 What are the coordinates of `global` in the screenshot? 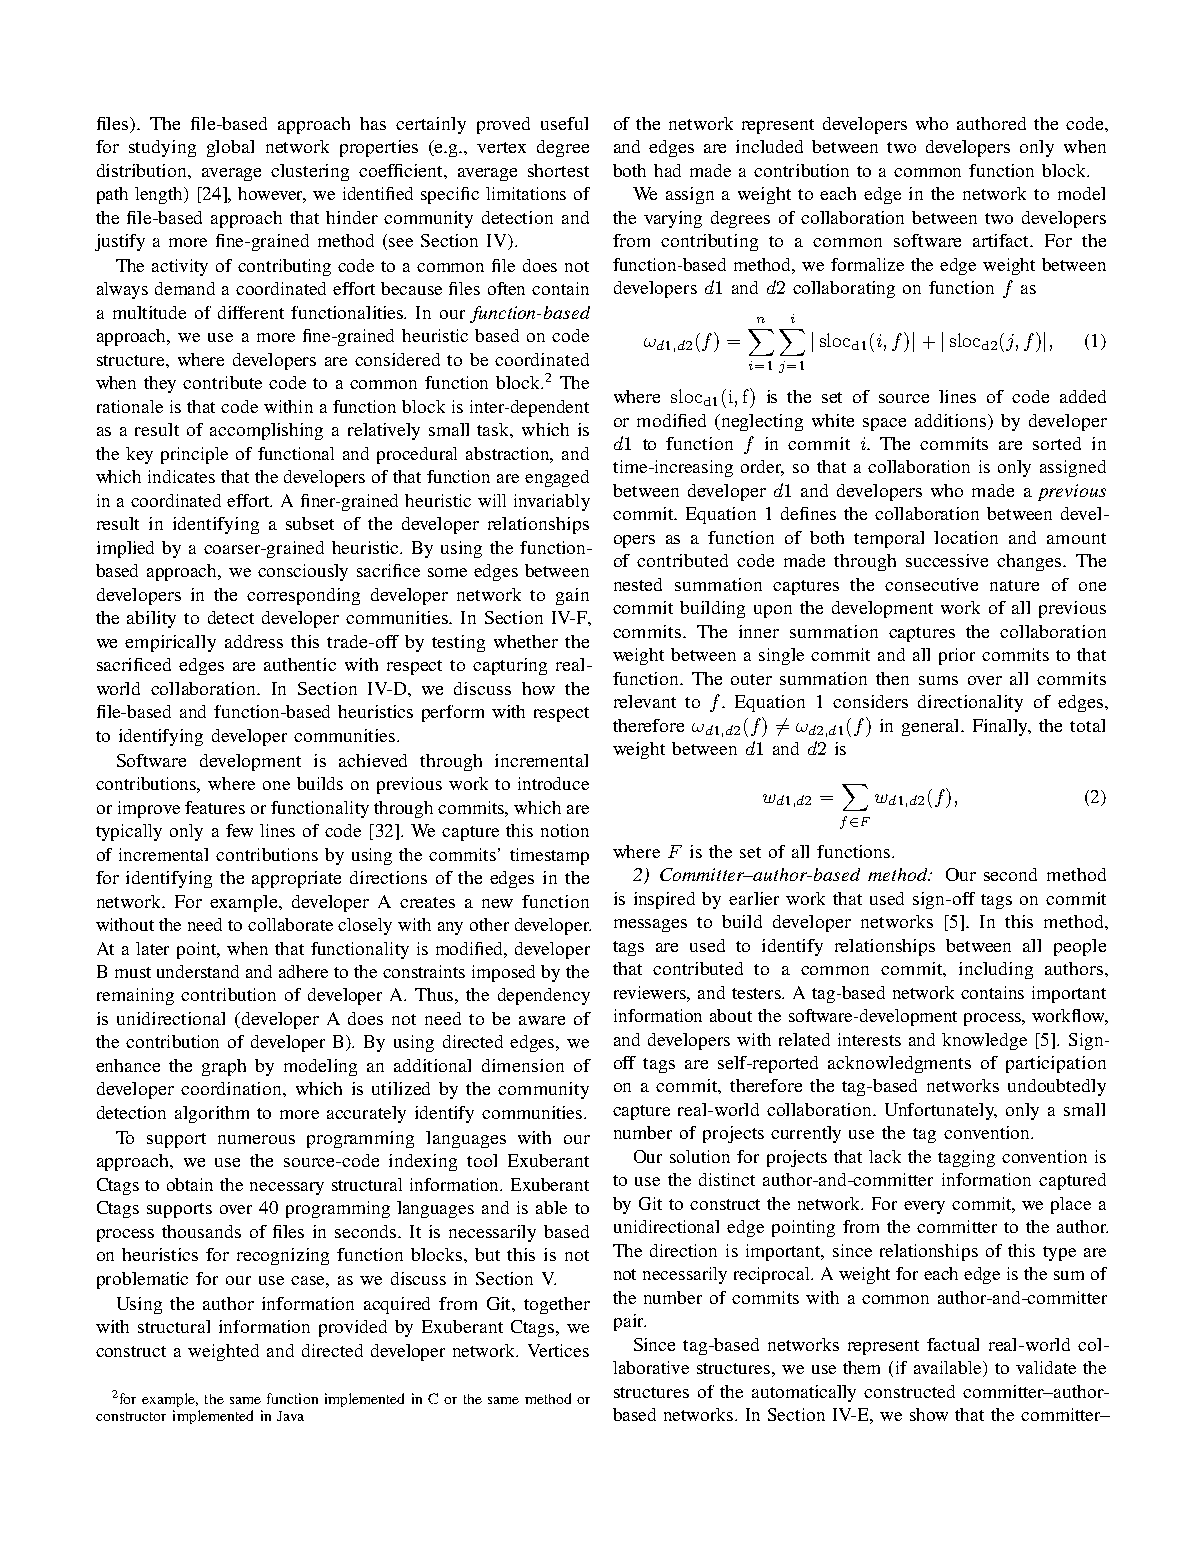 It's located at (230, 148).
